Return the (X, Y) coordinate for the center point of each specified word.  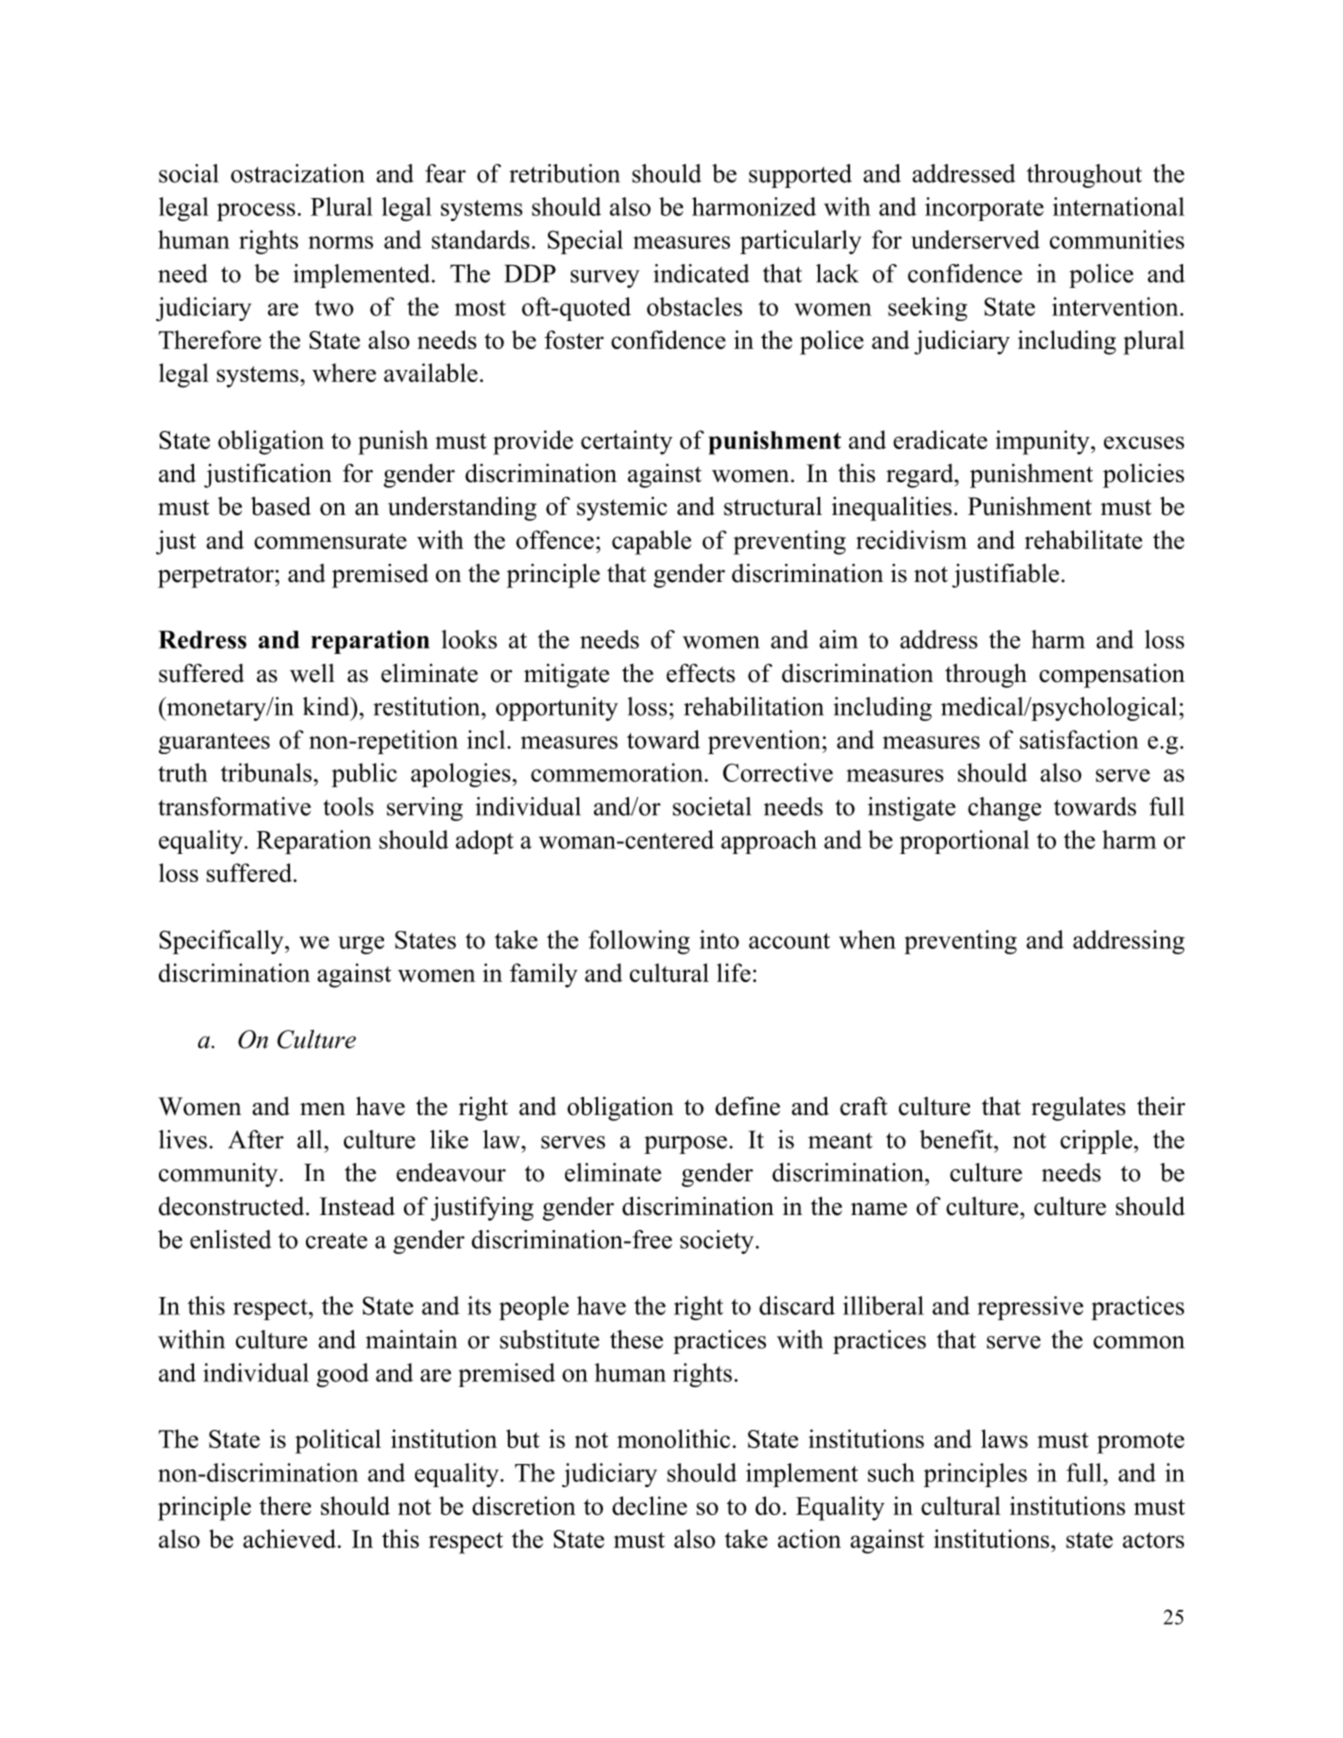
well (312, 673)
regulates (1078, 1108)
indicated (701, 273)
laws (1004, 1438)
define (747, 1106)
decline (649, 1505)
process (256, 212)
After (256, 1139)
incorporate (984, 209)
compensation (1112, 676)
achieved (291, 1538)
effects (700, 673)
